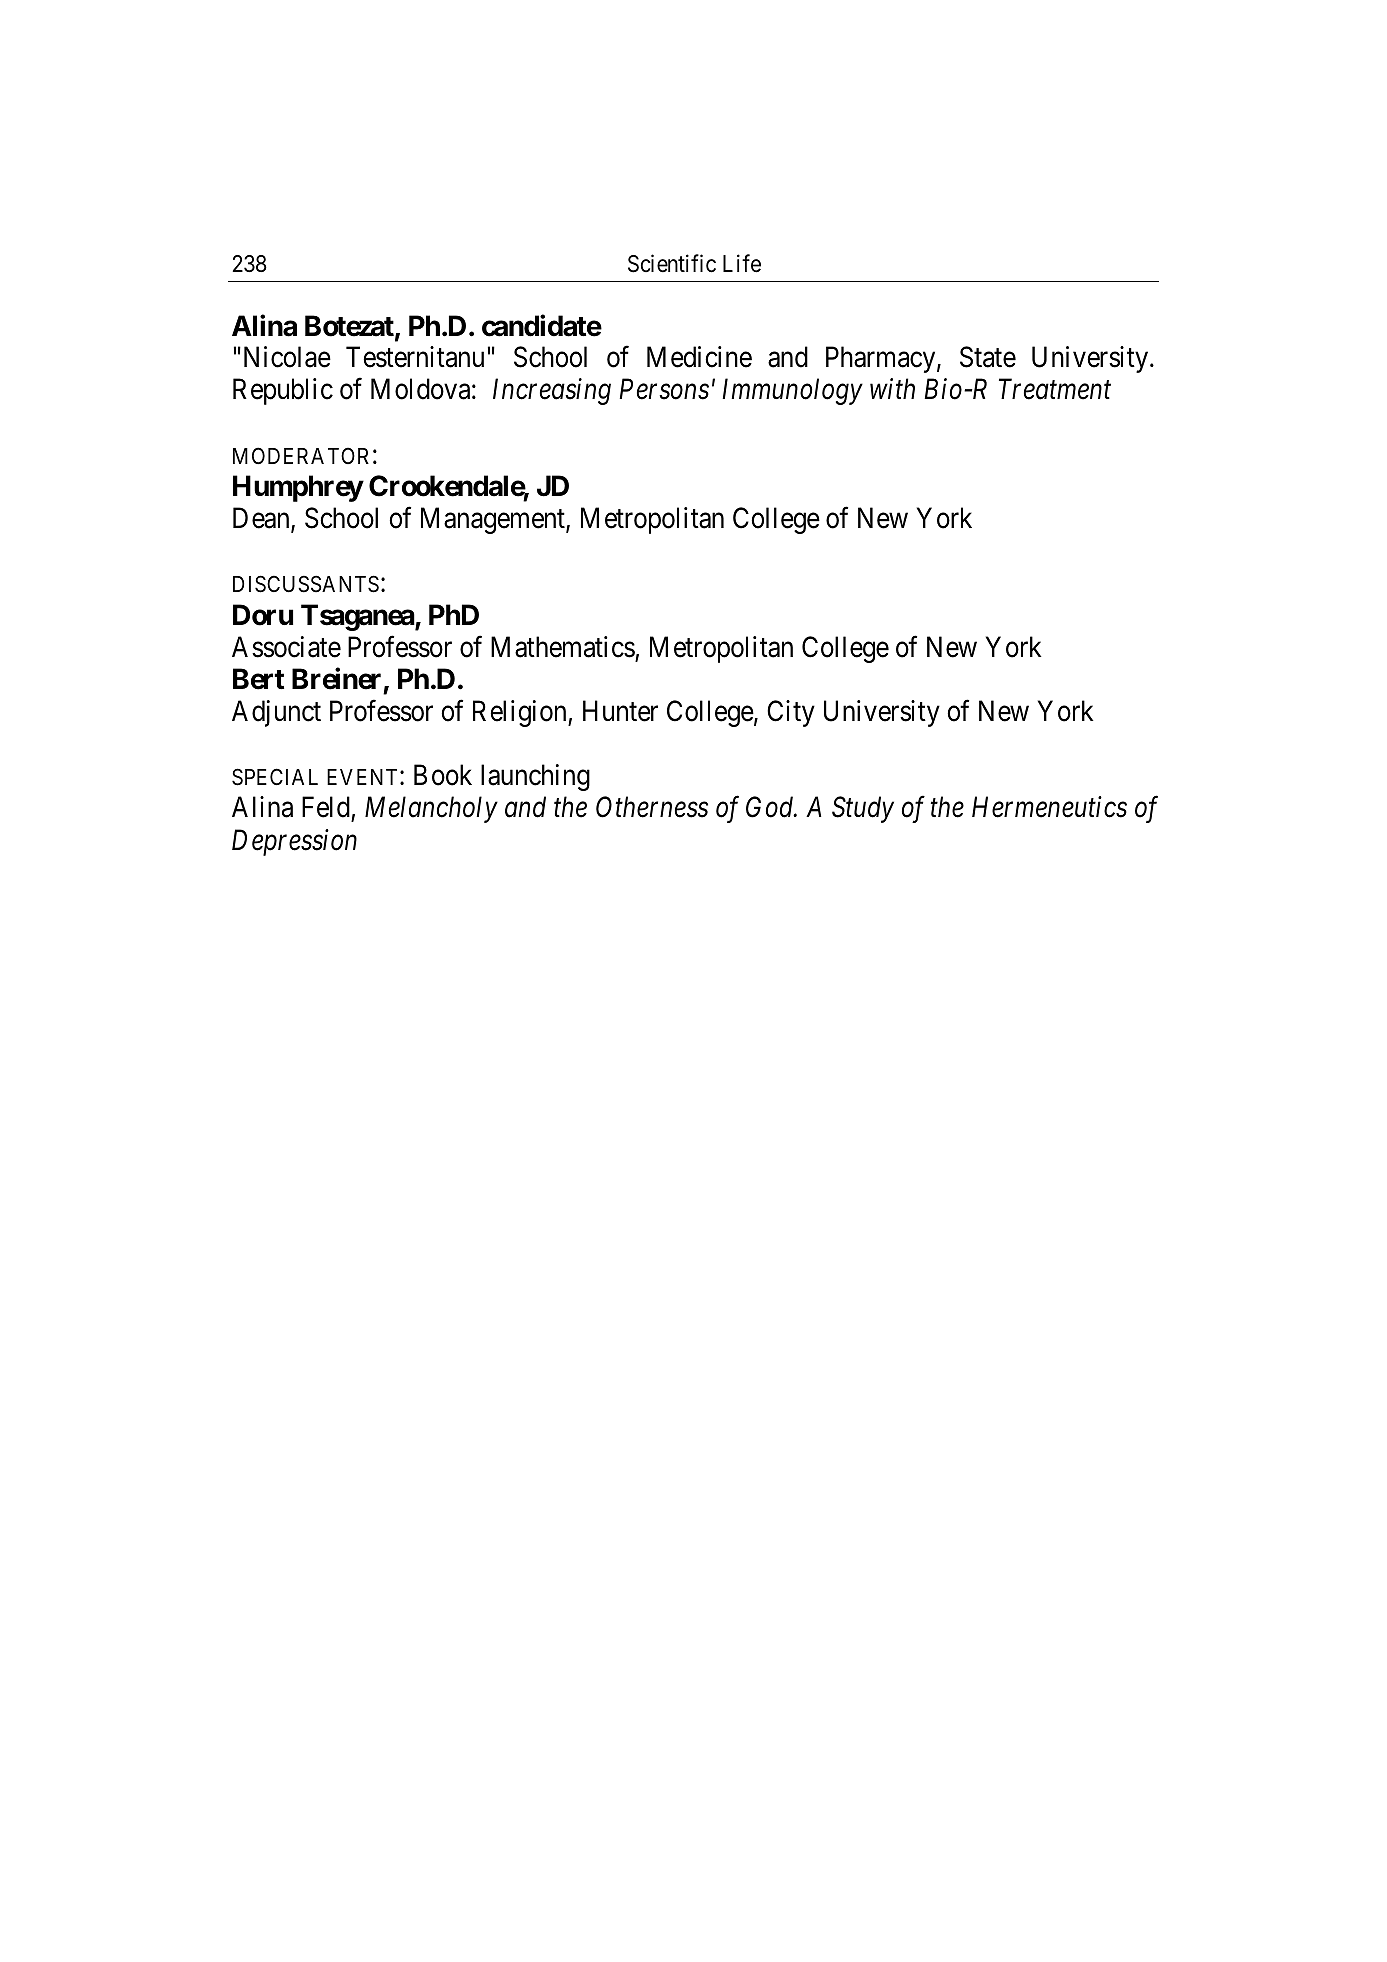  What do you see at coordinates (892, 388) in the document?
I see `with` at bounding box center [892, 388].
